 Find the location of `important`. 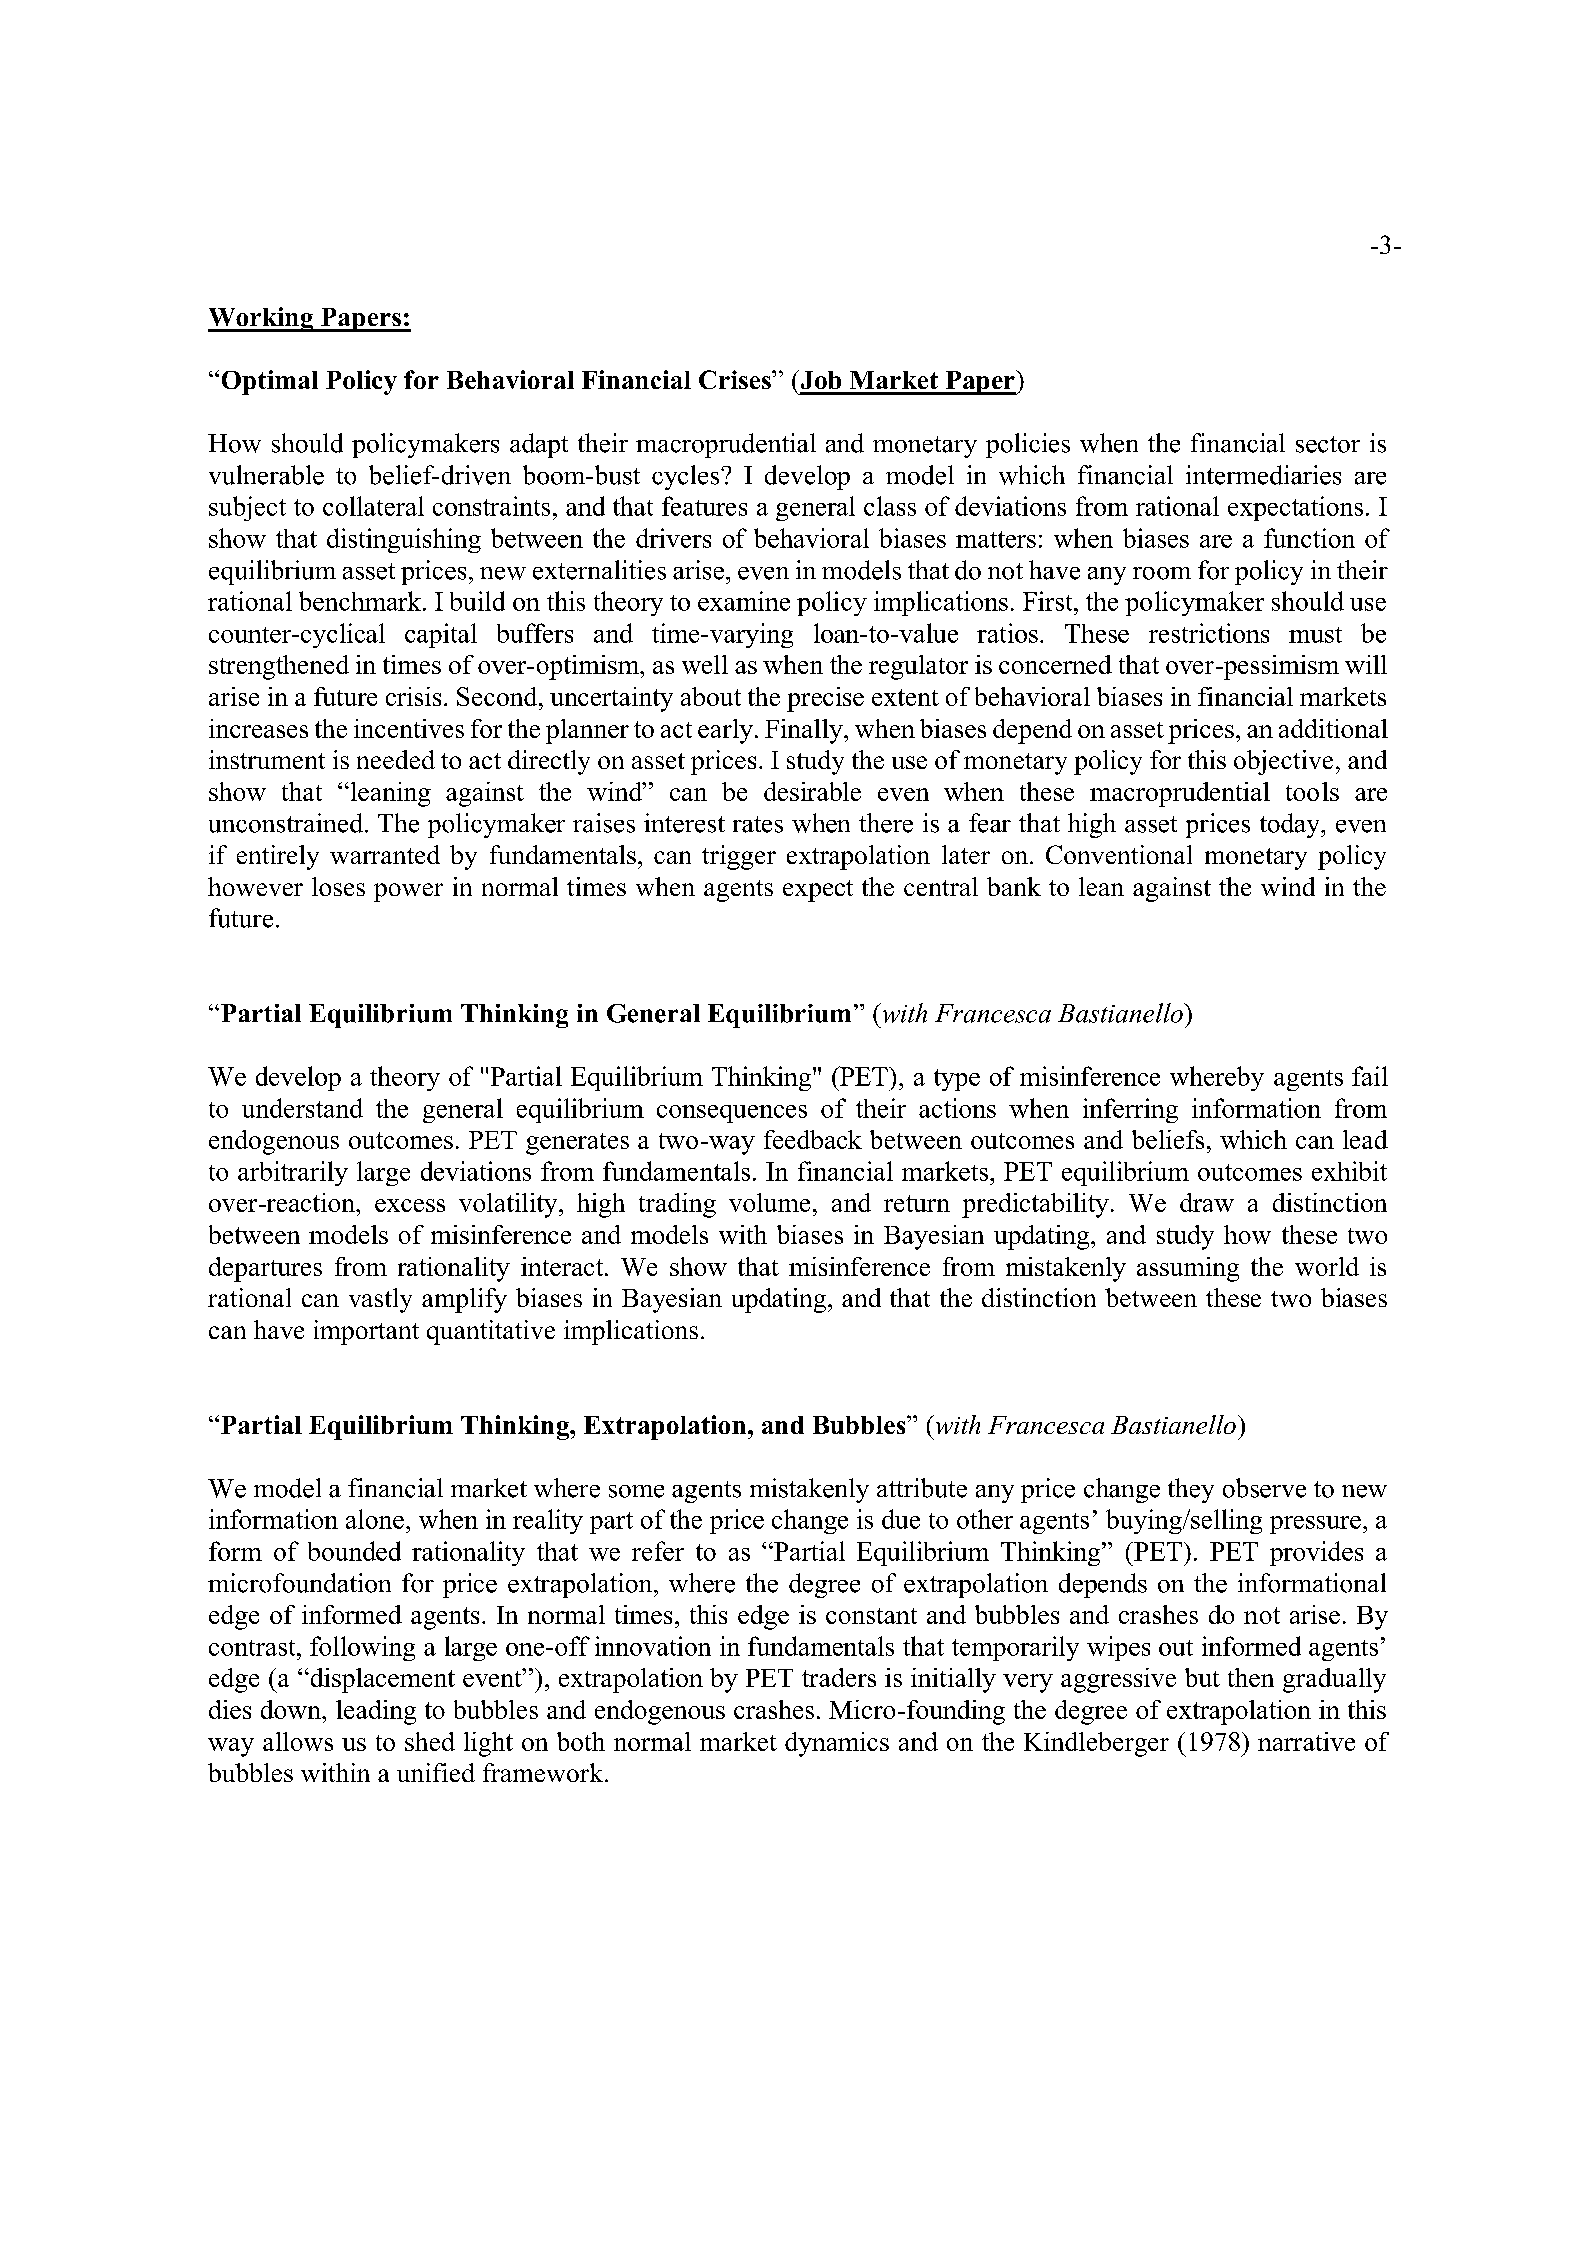

important is located at coordinates (366, 1332).
